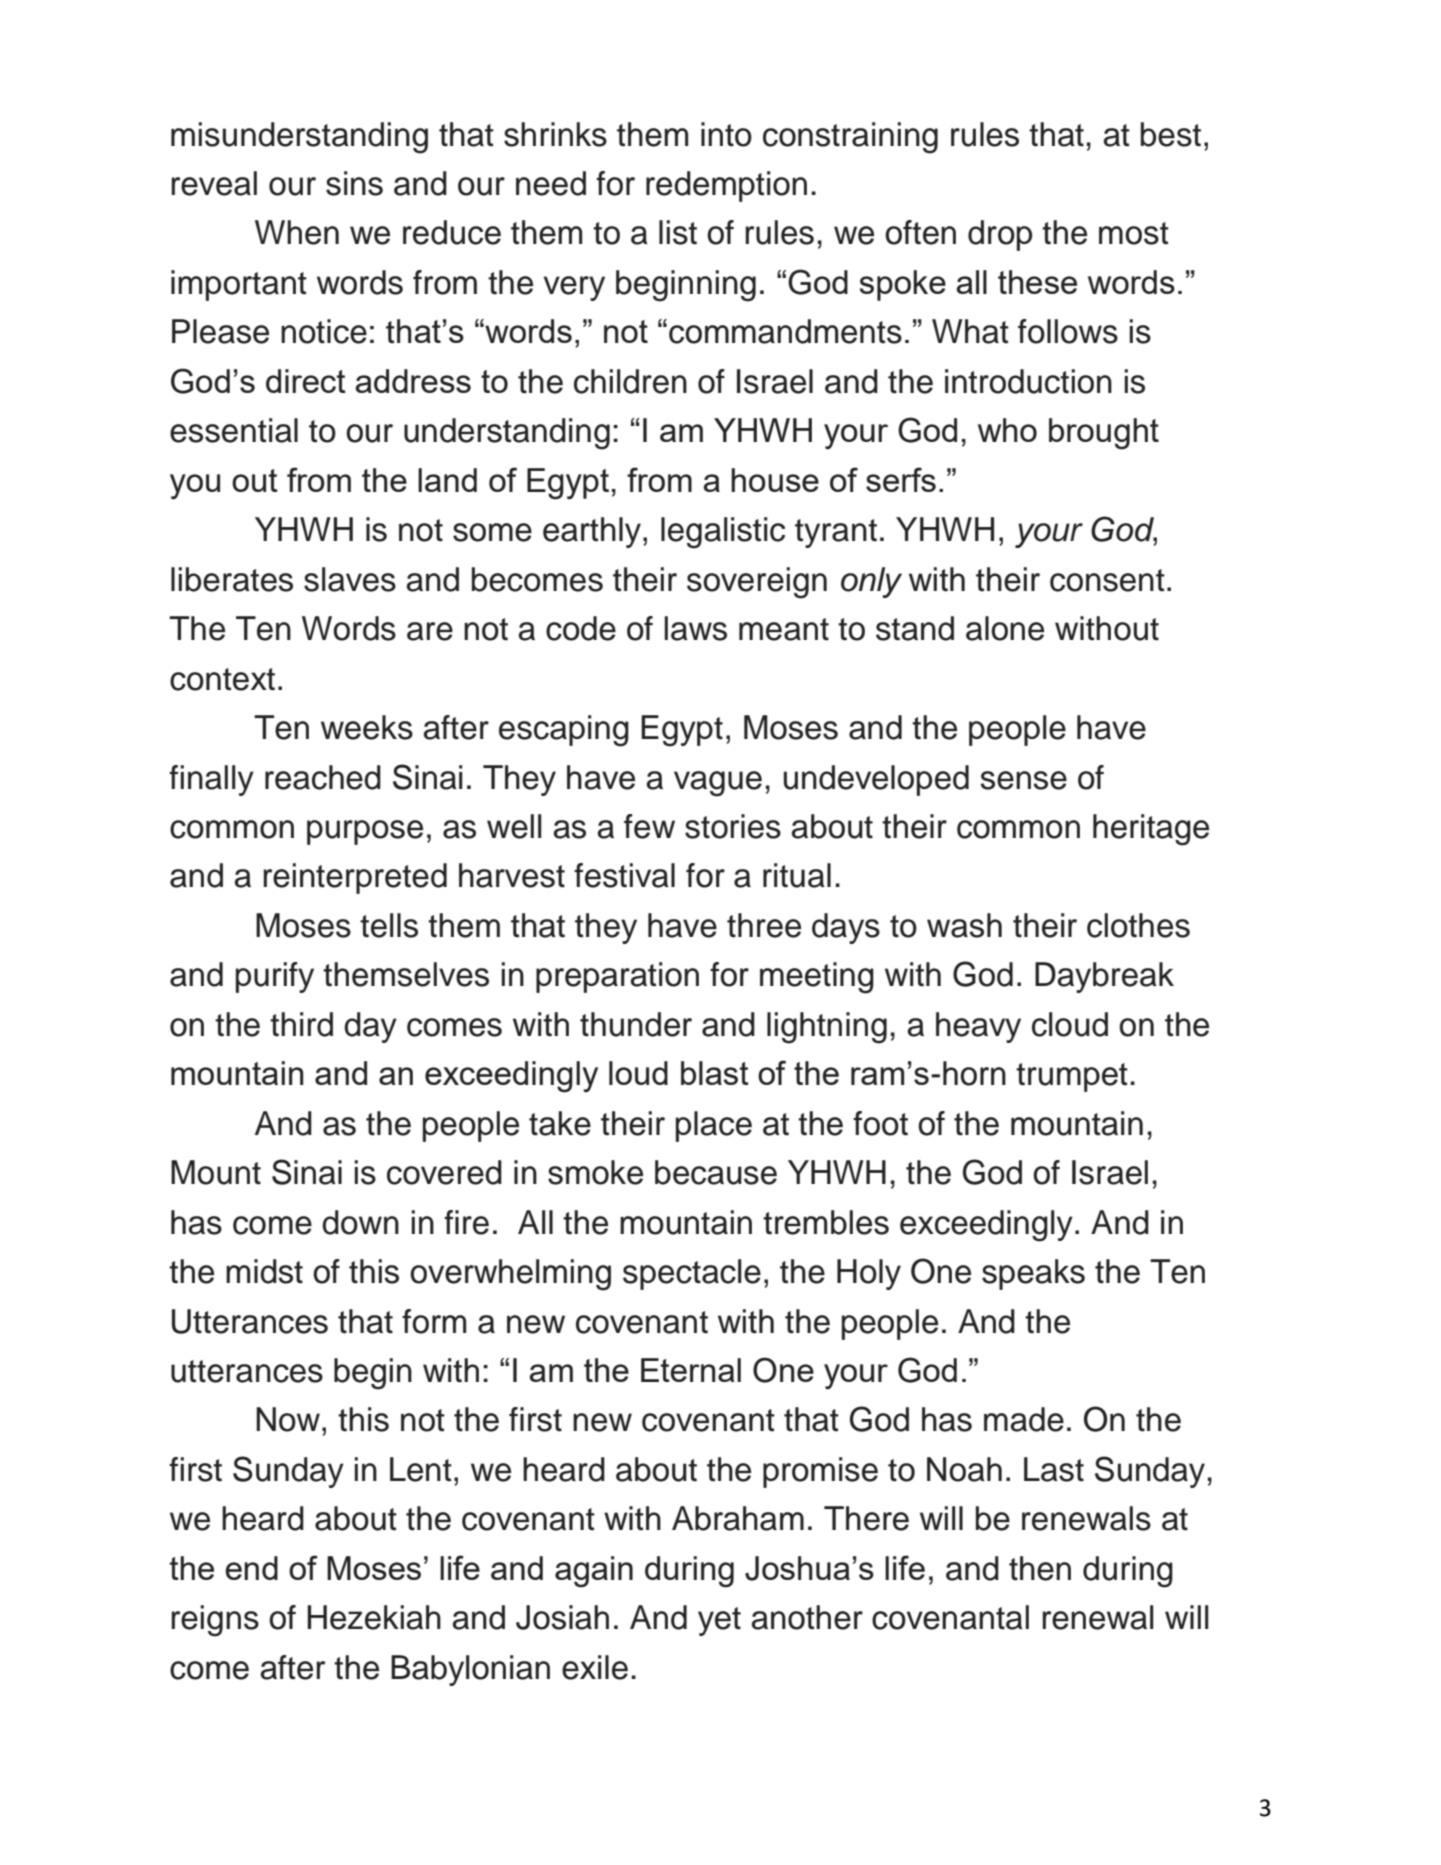 Image resolution: width=1441 pixels, height=1865 pixels. Describe the element at coordinates (374, 1617) in the screenshot. I see `Hezekiah` at that location.
